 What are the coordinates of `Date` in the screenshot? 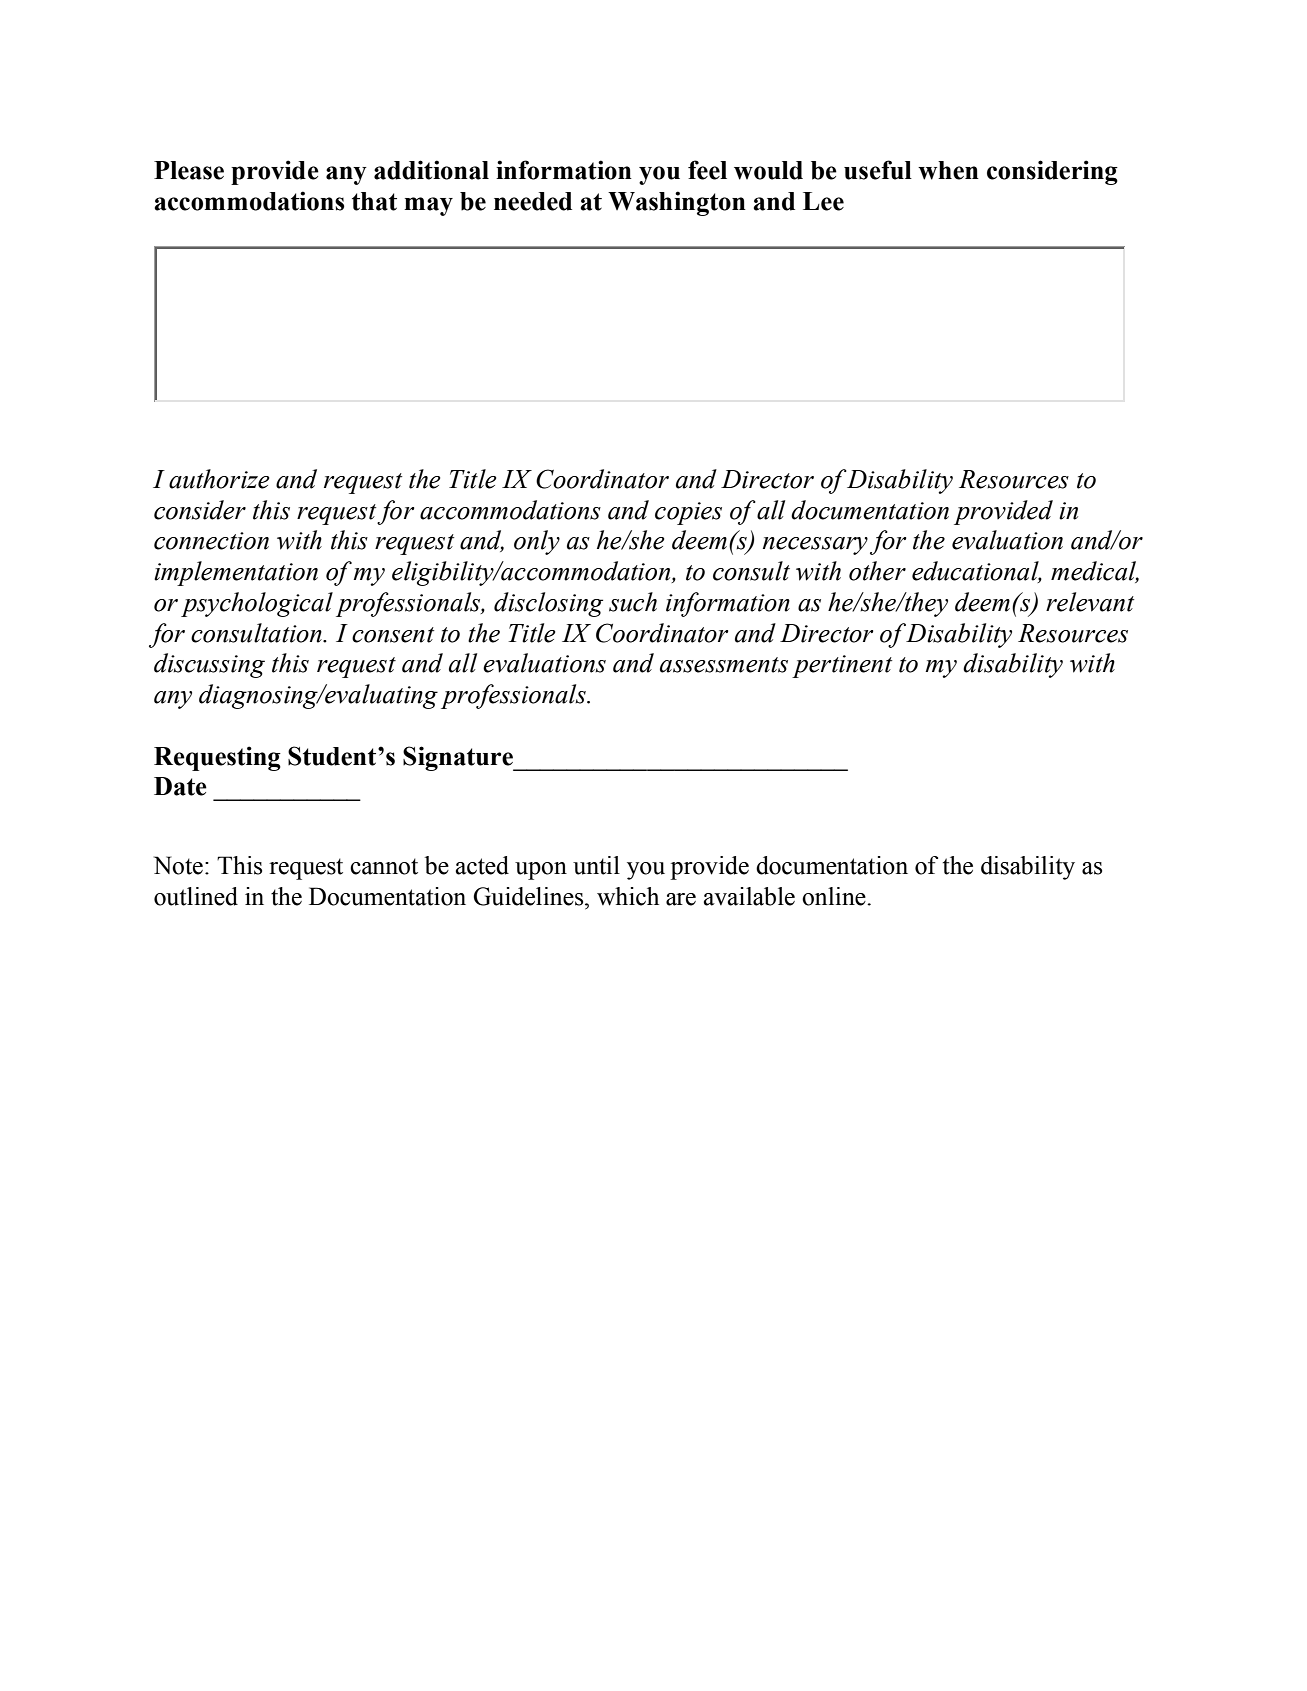 It's located at (180, 786).
